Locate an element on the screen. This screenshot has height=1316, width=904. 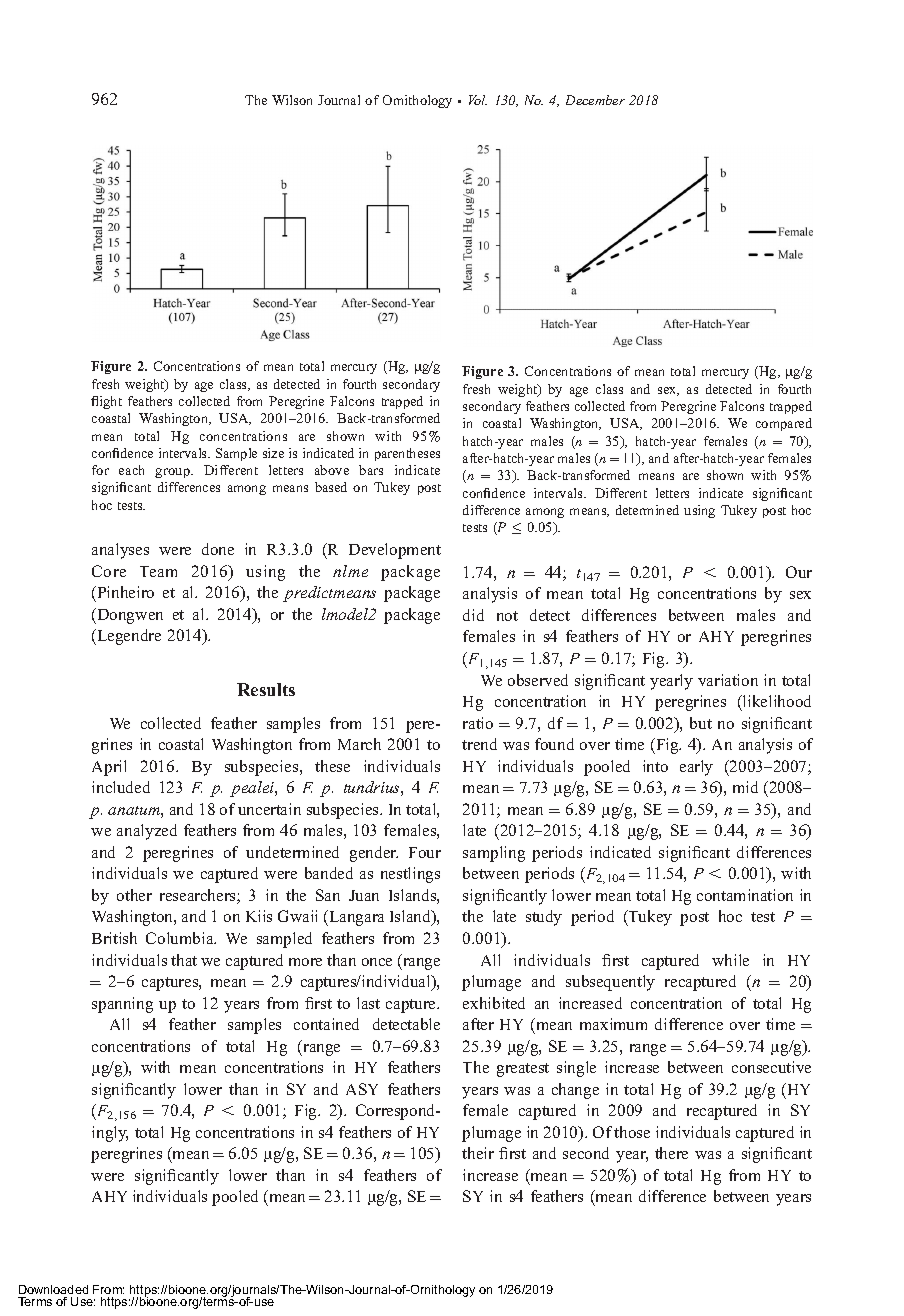
not is located at coordinates (507, 616).
